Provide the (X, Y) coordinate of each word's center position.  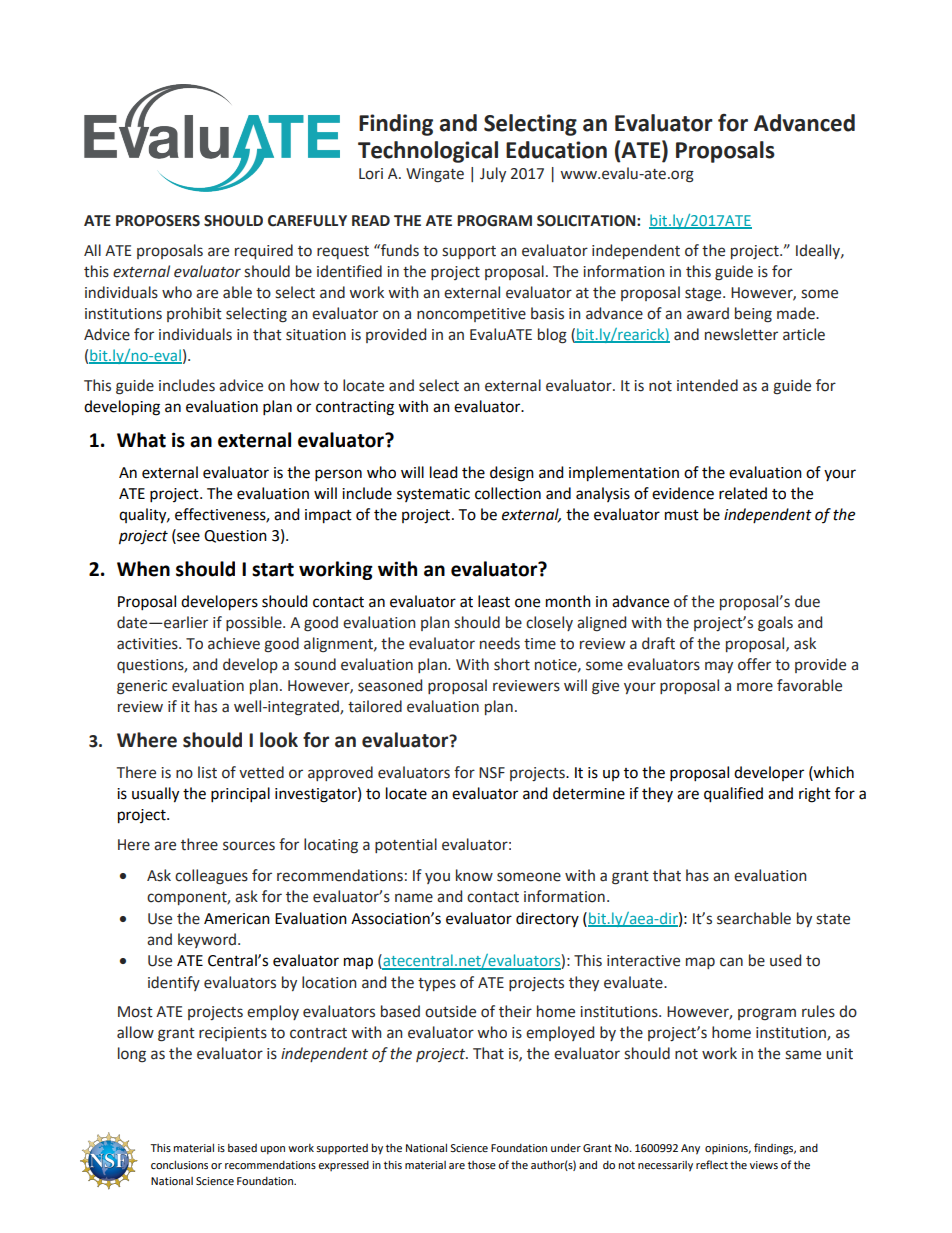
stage (704, 295)
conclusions (179, 1164)
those (482, 1165)
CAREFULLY (307, 221)
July (493, 174)
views (764, 1165)
